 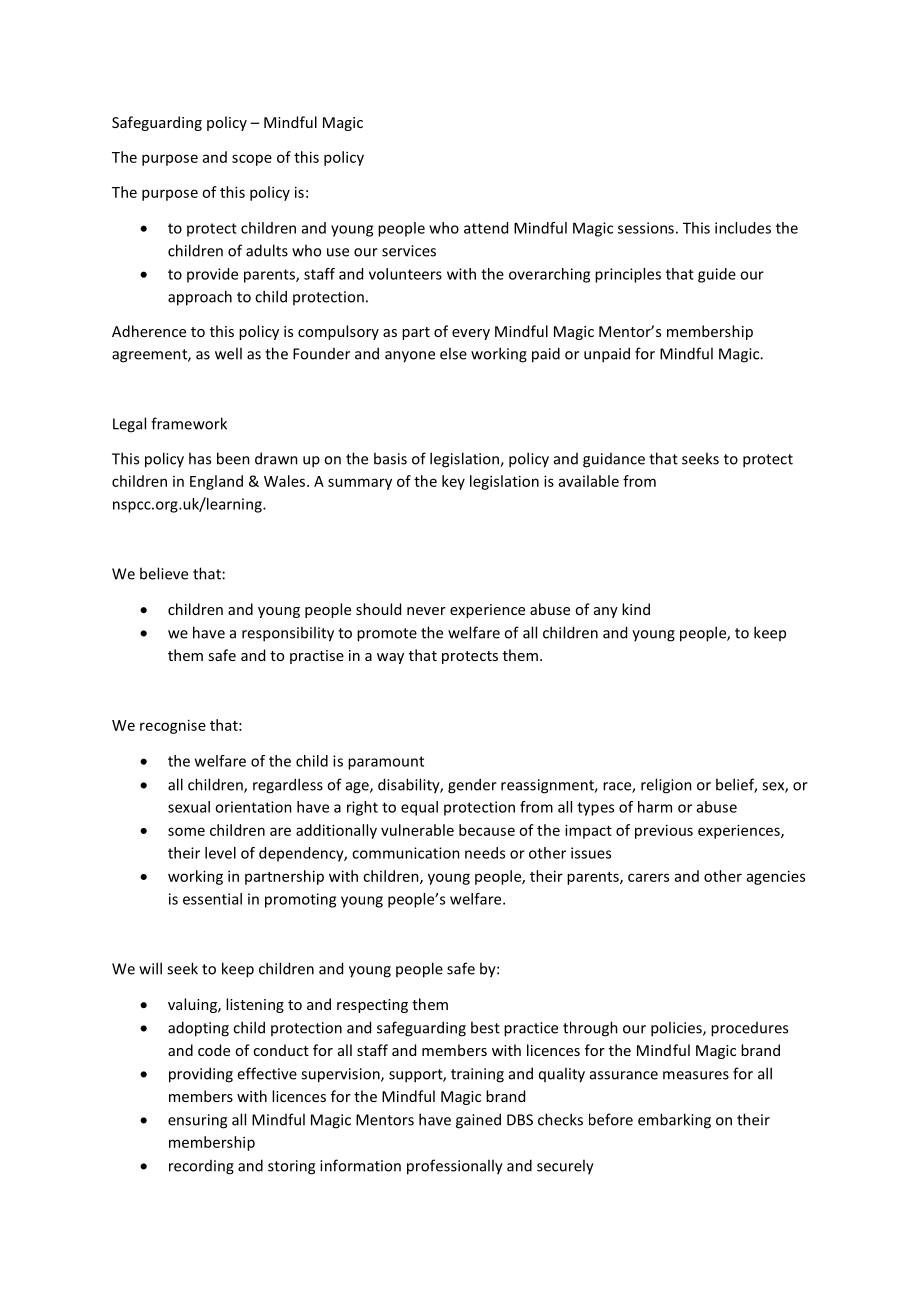 What do you see at coordinates (390, 658) in the screenshot?
I see `way` at bounding box center [390, 658].
